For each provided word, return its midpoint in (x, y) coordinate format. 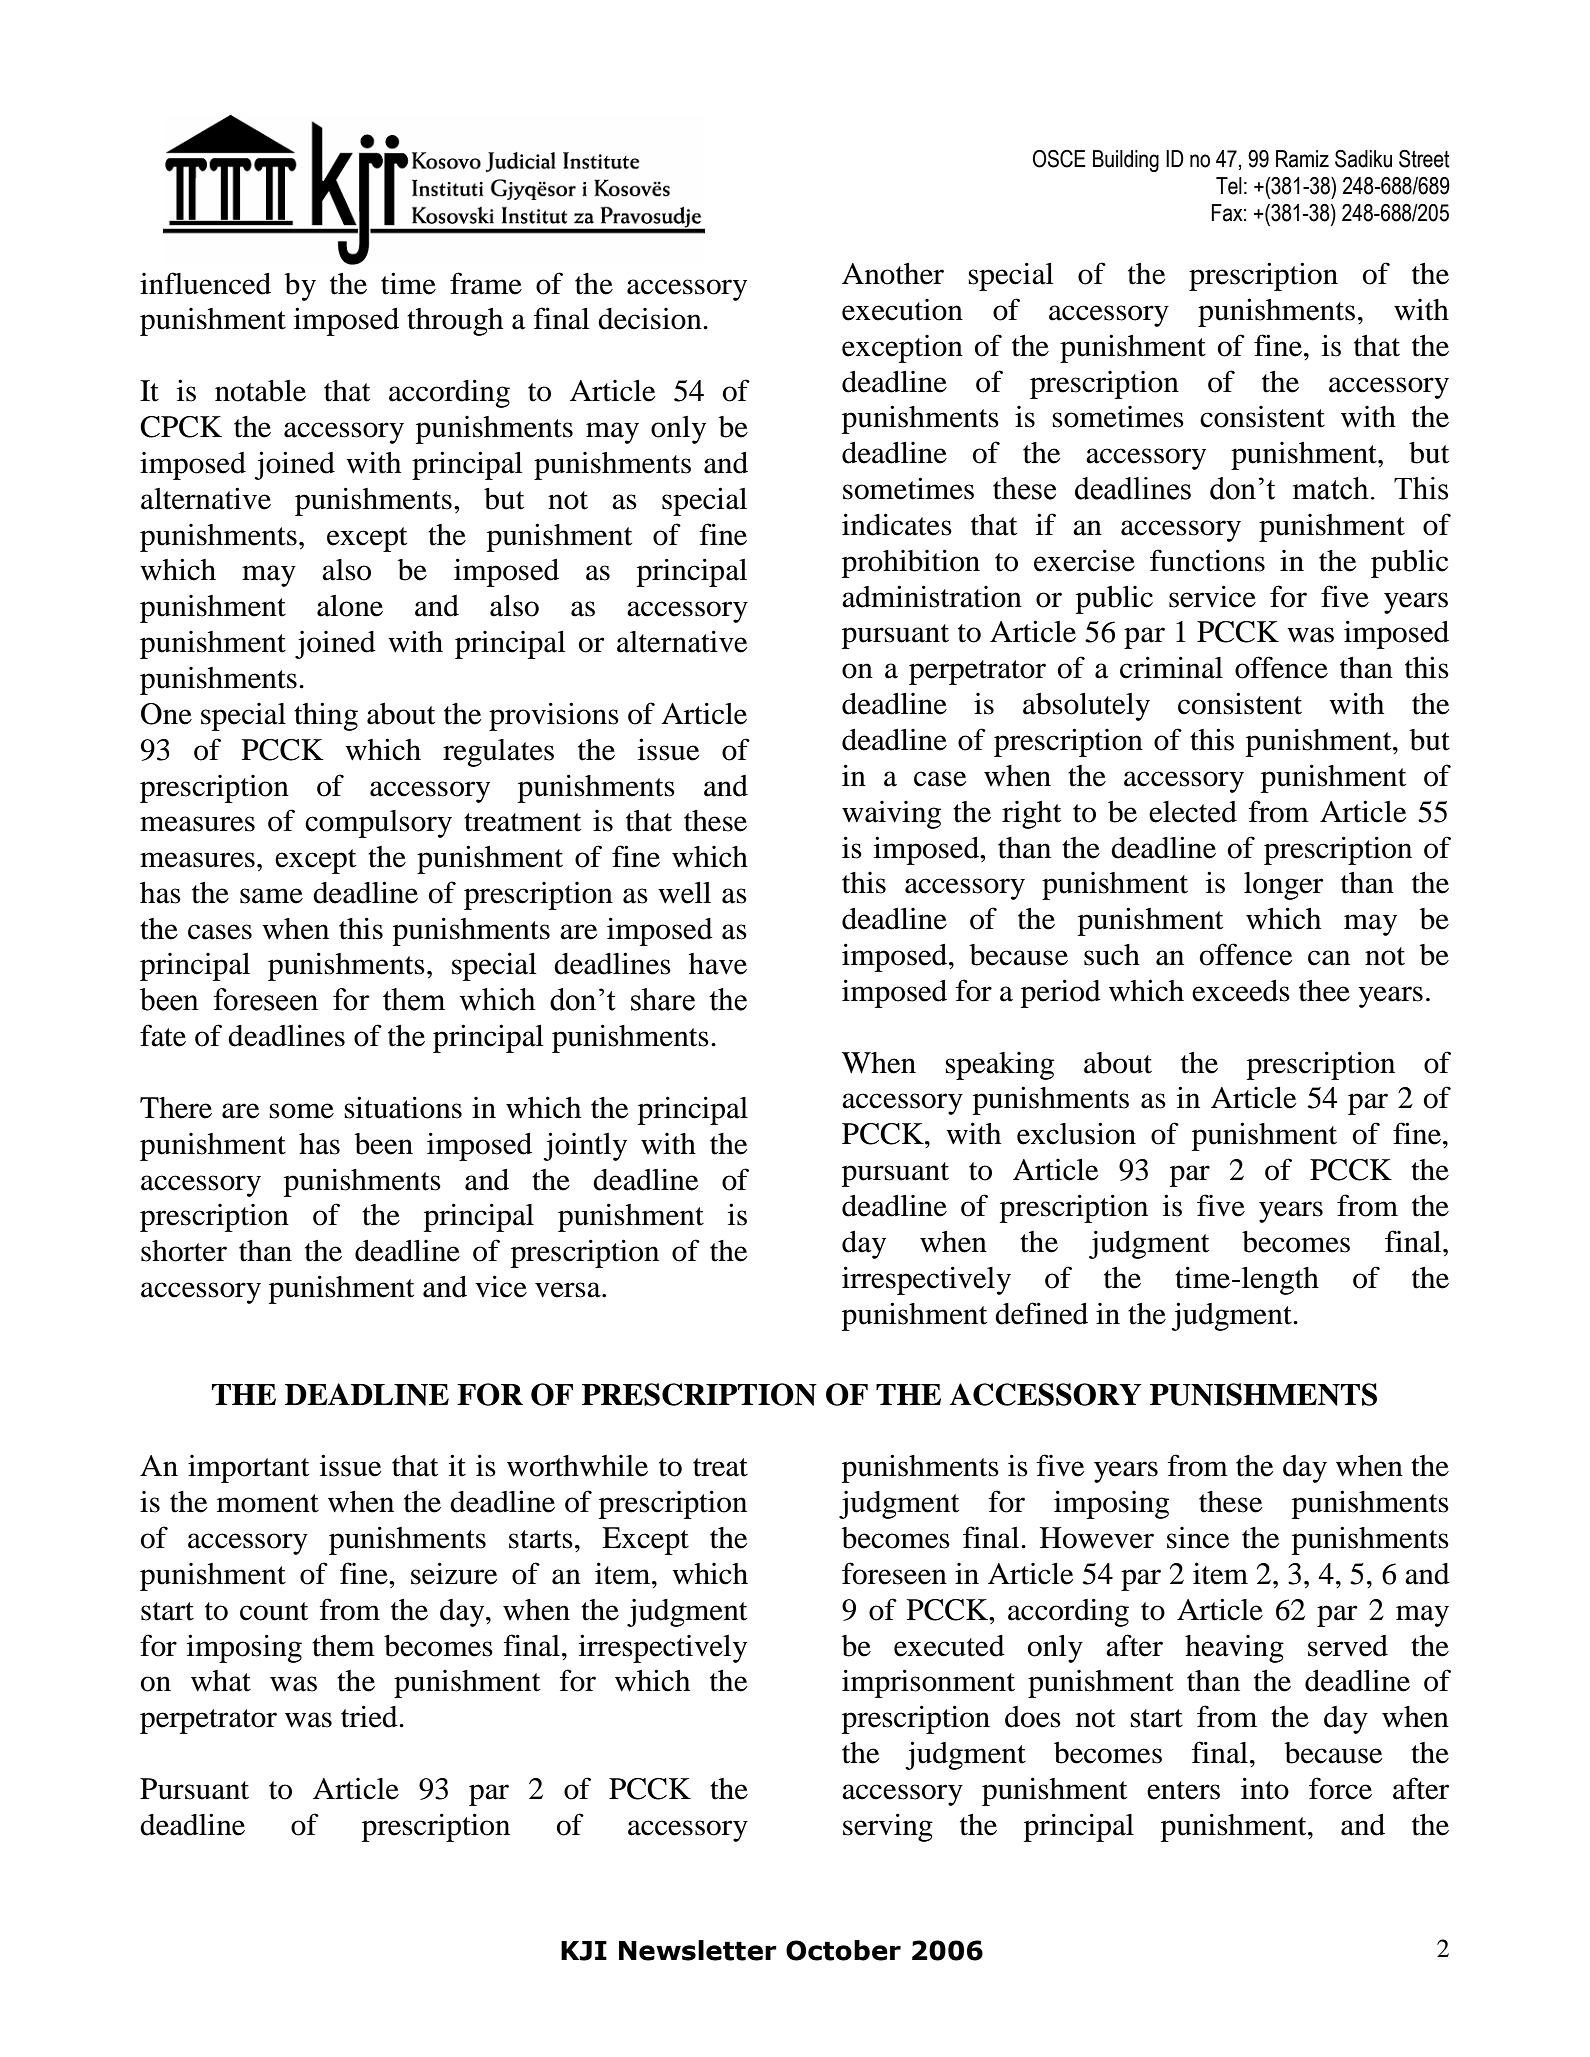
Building (1126, 161)
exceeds (1241, 991)
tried (370, 1716)
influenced (205, 283)
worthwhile (577, 1466)
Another (893, 274)
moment (268, 1503)
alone (350, 606)
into (1265, 1788)
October (843, 1950)
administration (932, 596)
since (1198, 1538)
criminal (1171, 667)
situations (403, 1107)
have (718, 964)
